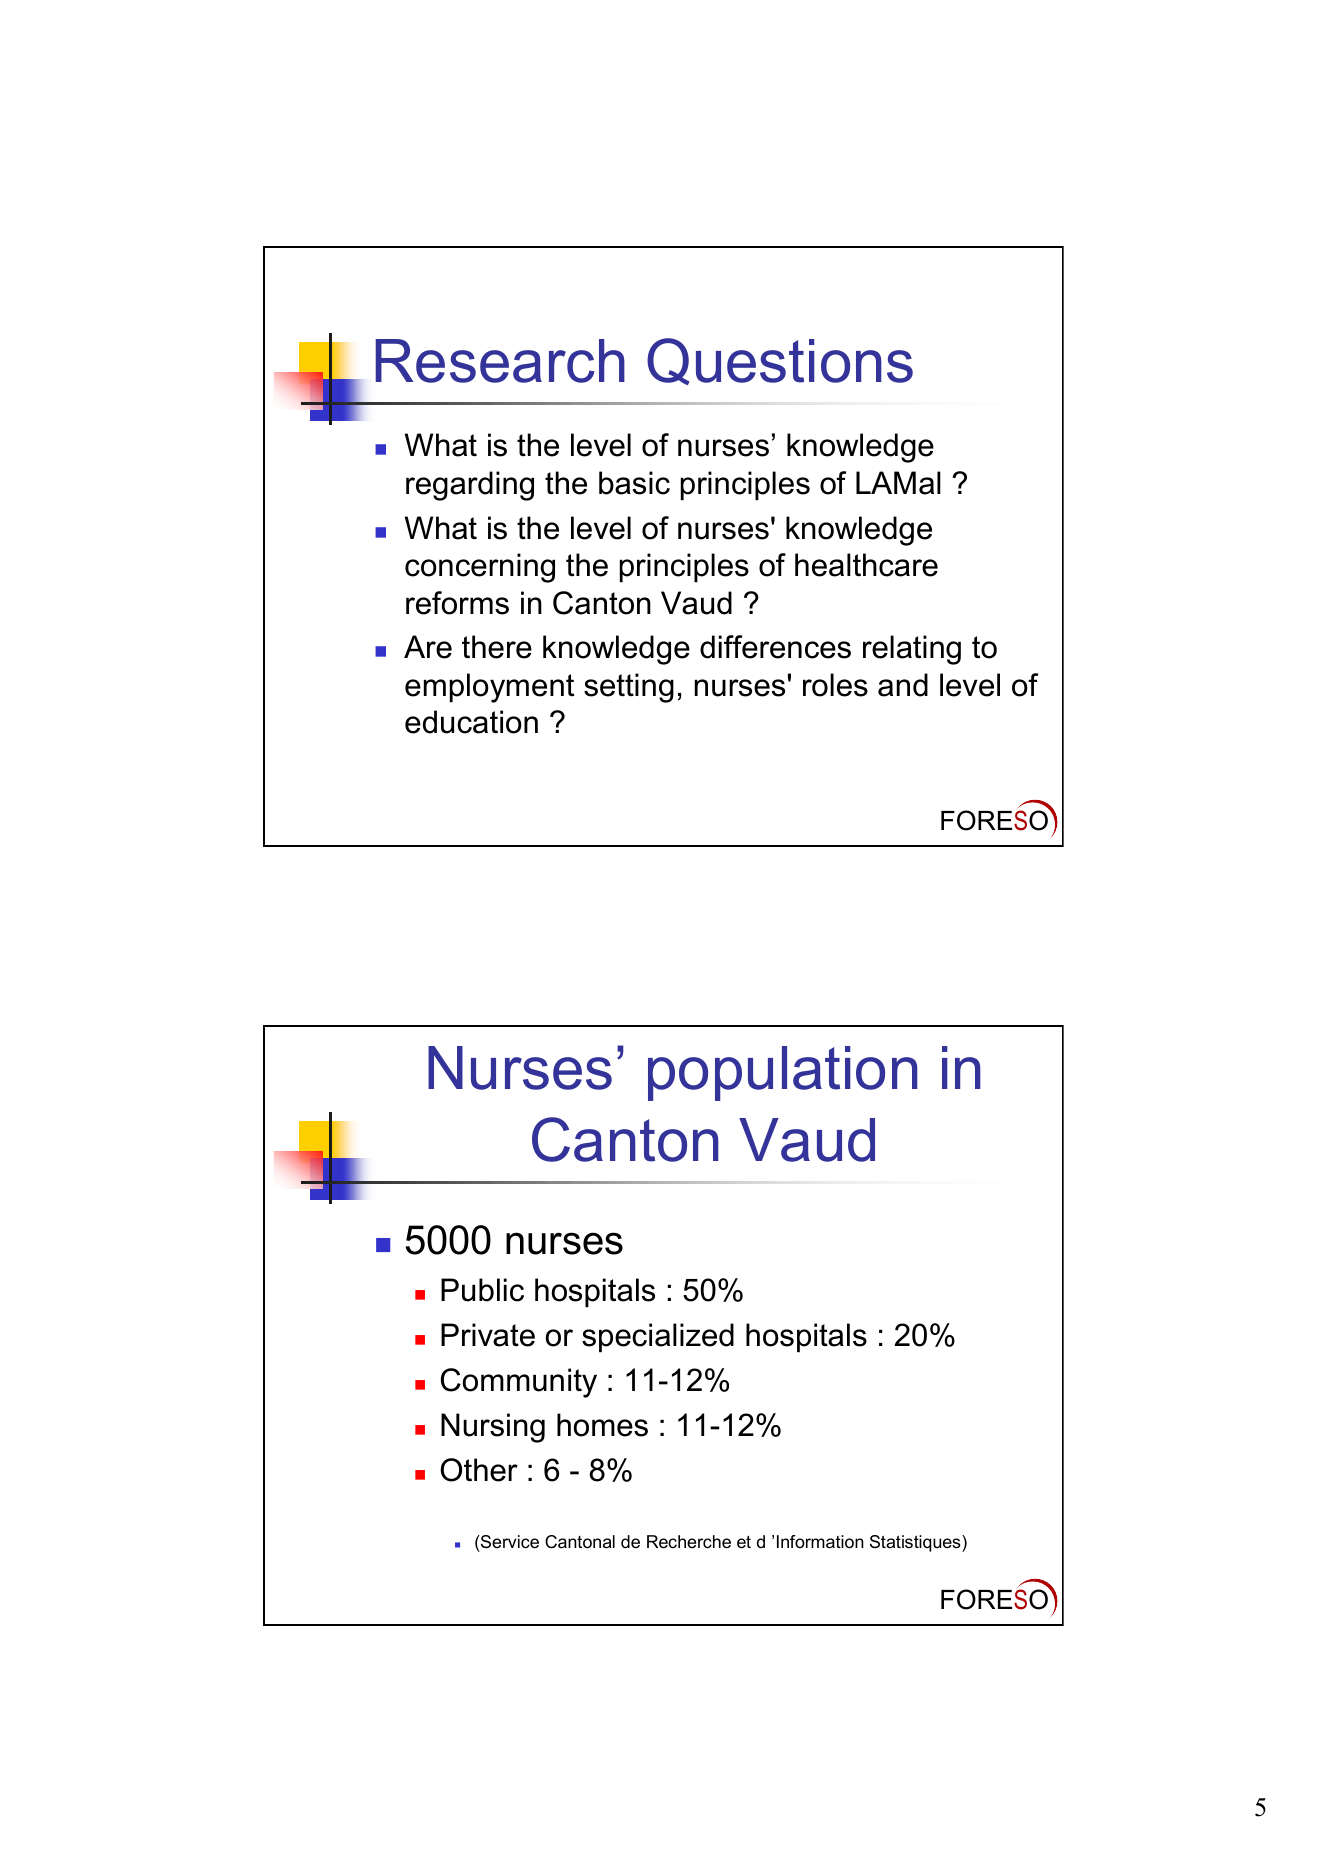 The image size is (1324, 1874). I want to click on Research, so click(500, 361).
